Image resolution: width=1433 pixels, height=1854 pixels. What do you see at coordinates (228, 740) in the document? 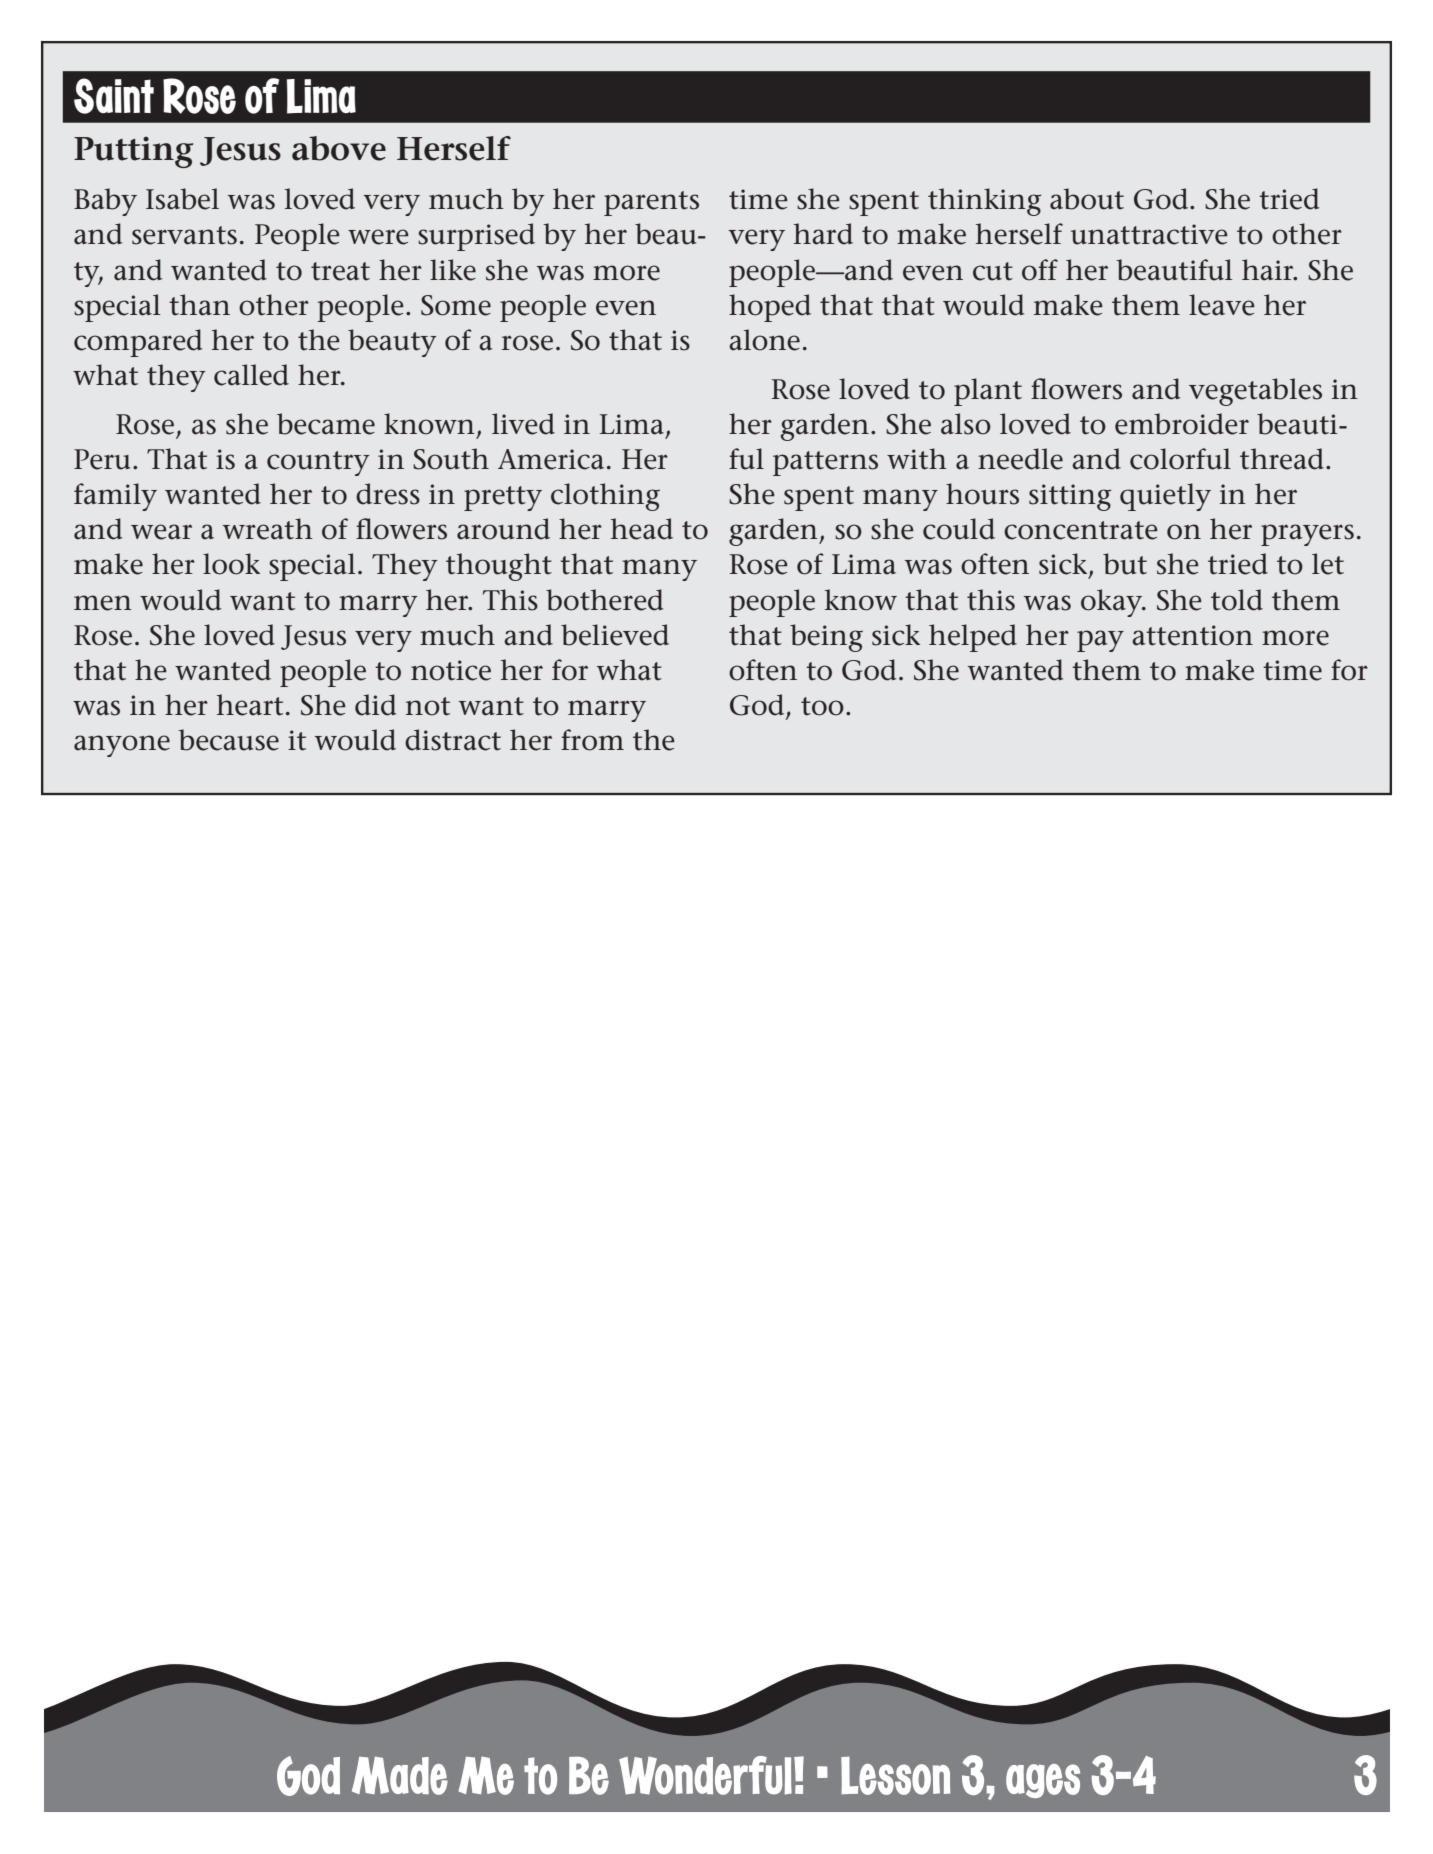
I see `because` at bounding box center [228, 740].
